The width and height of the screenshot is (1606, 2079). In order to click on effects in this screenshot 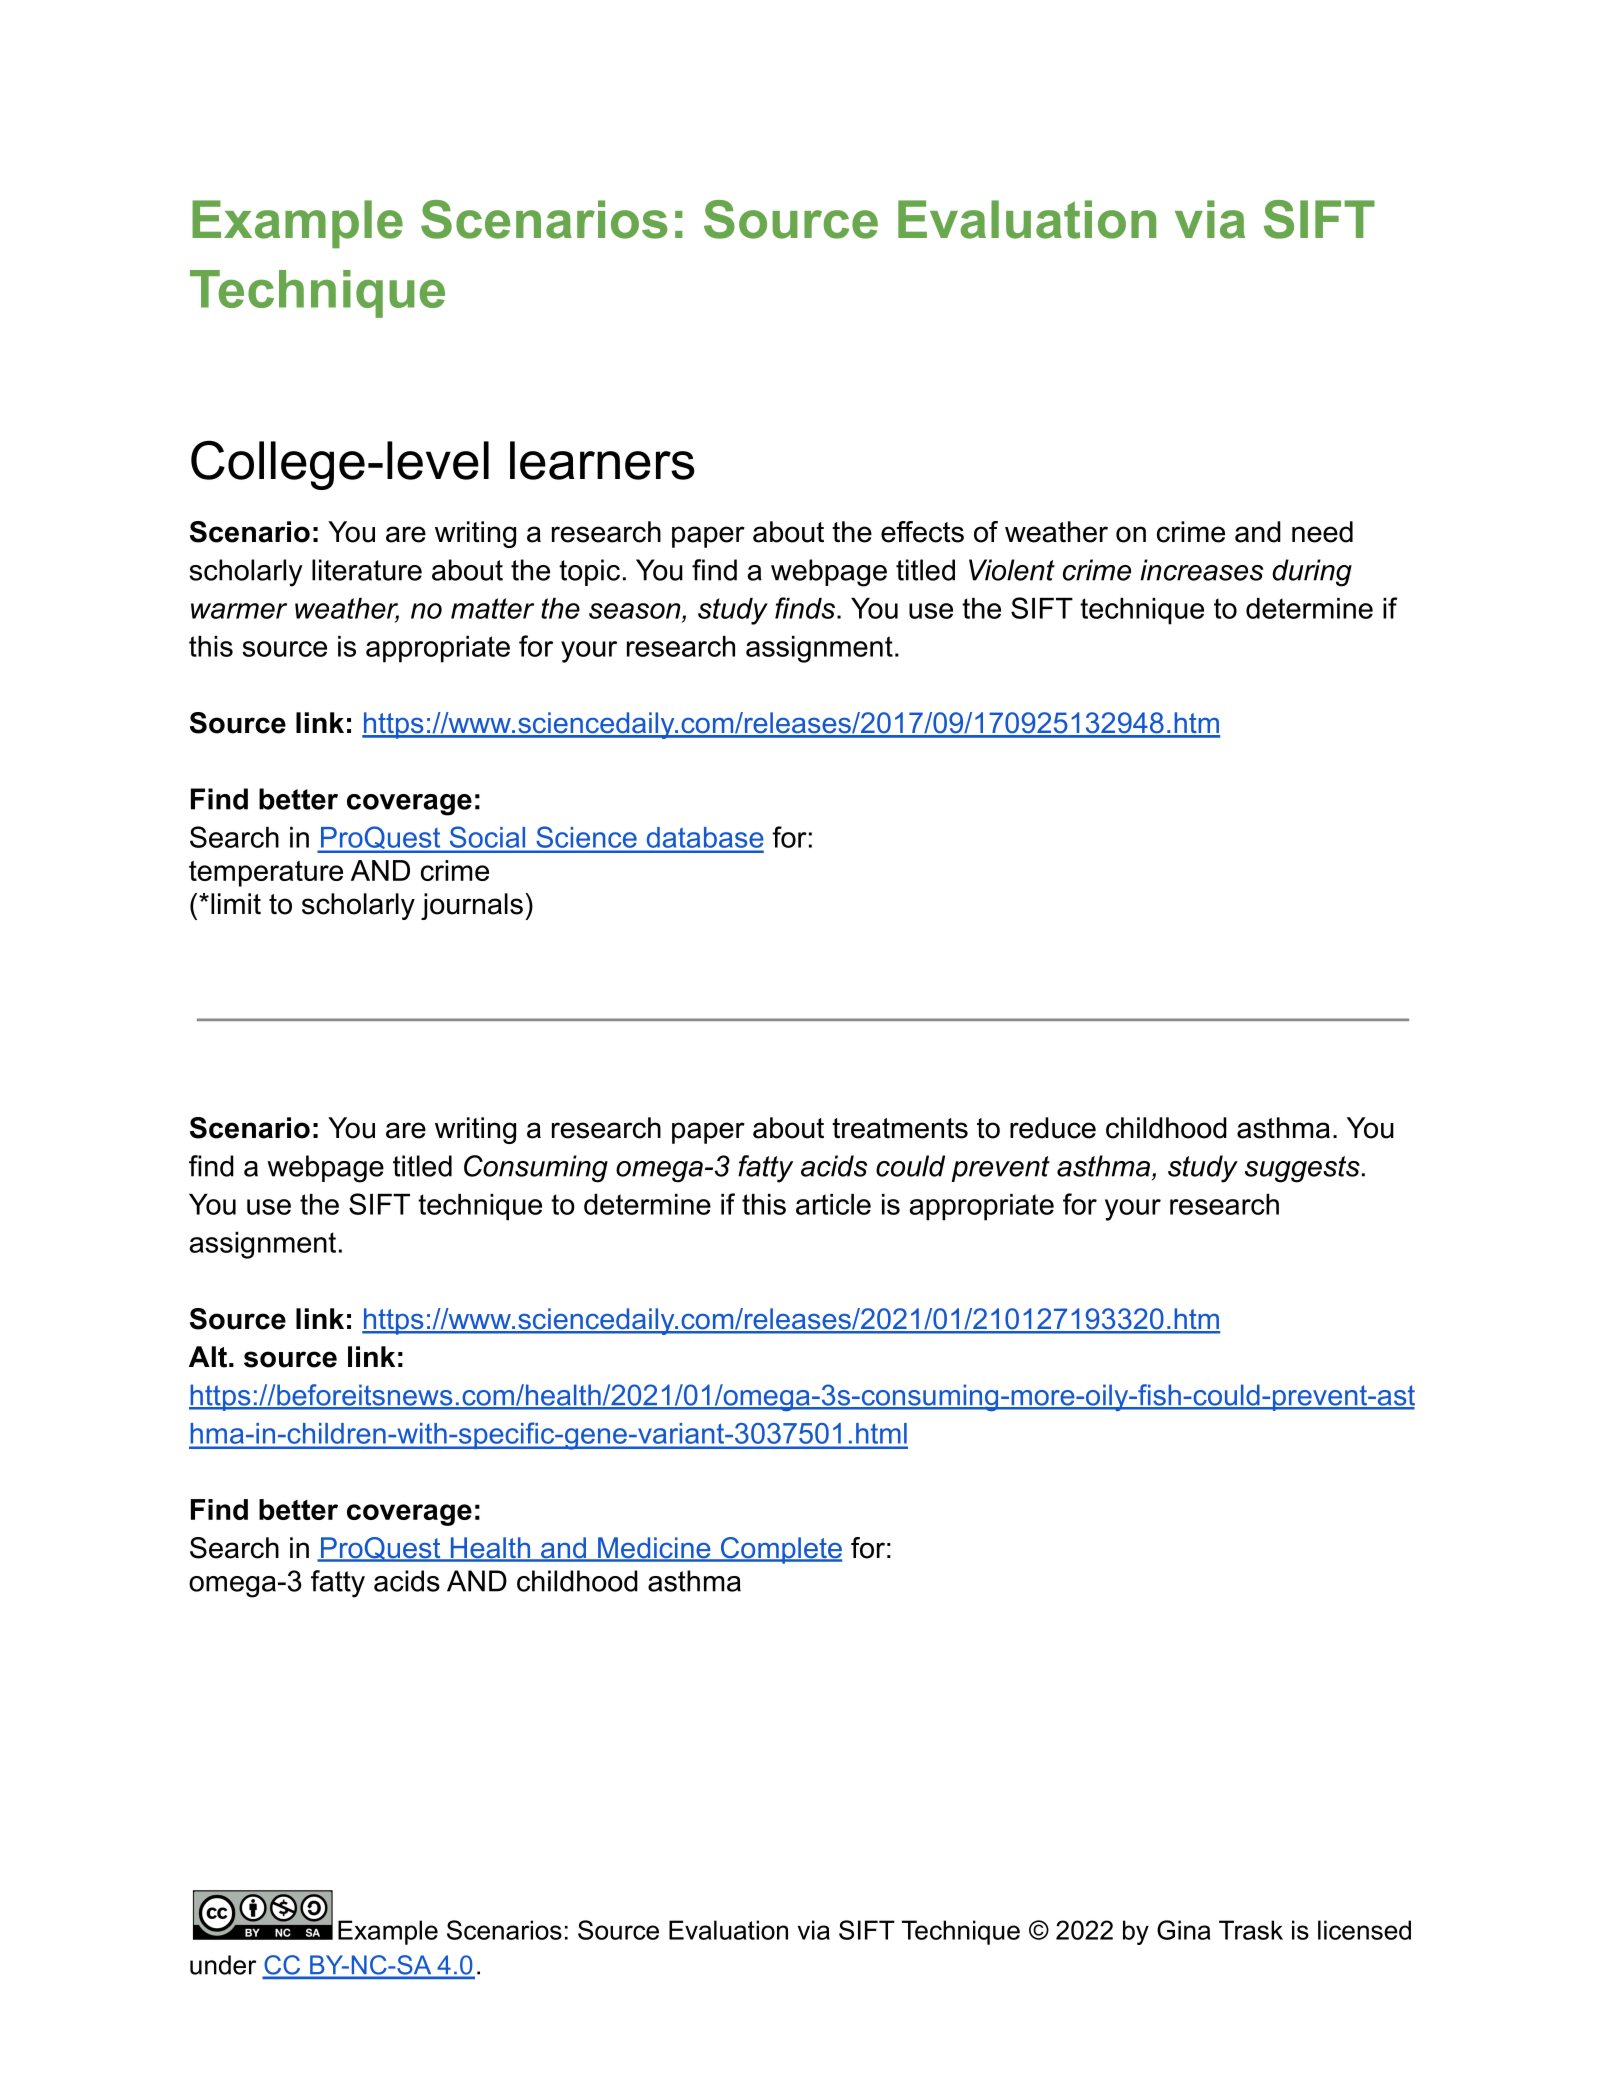, I will do `click(922, 532)`.
